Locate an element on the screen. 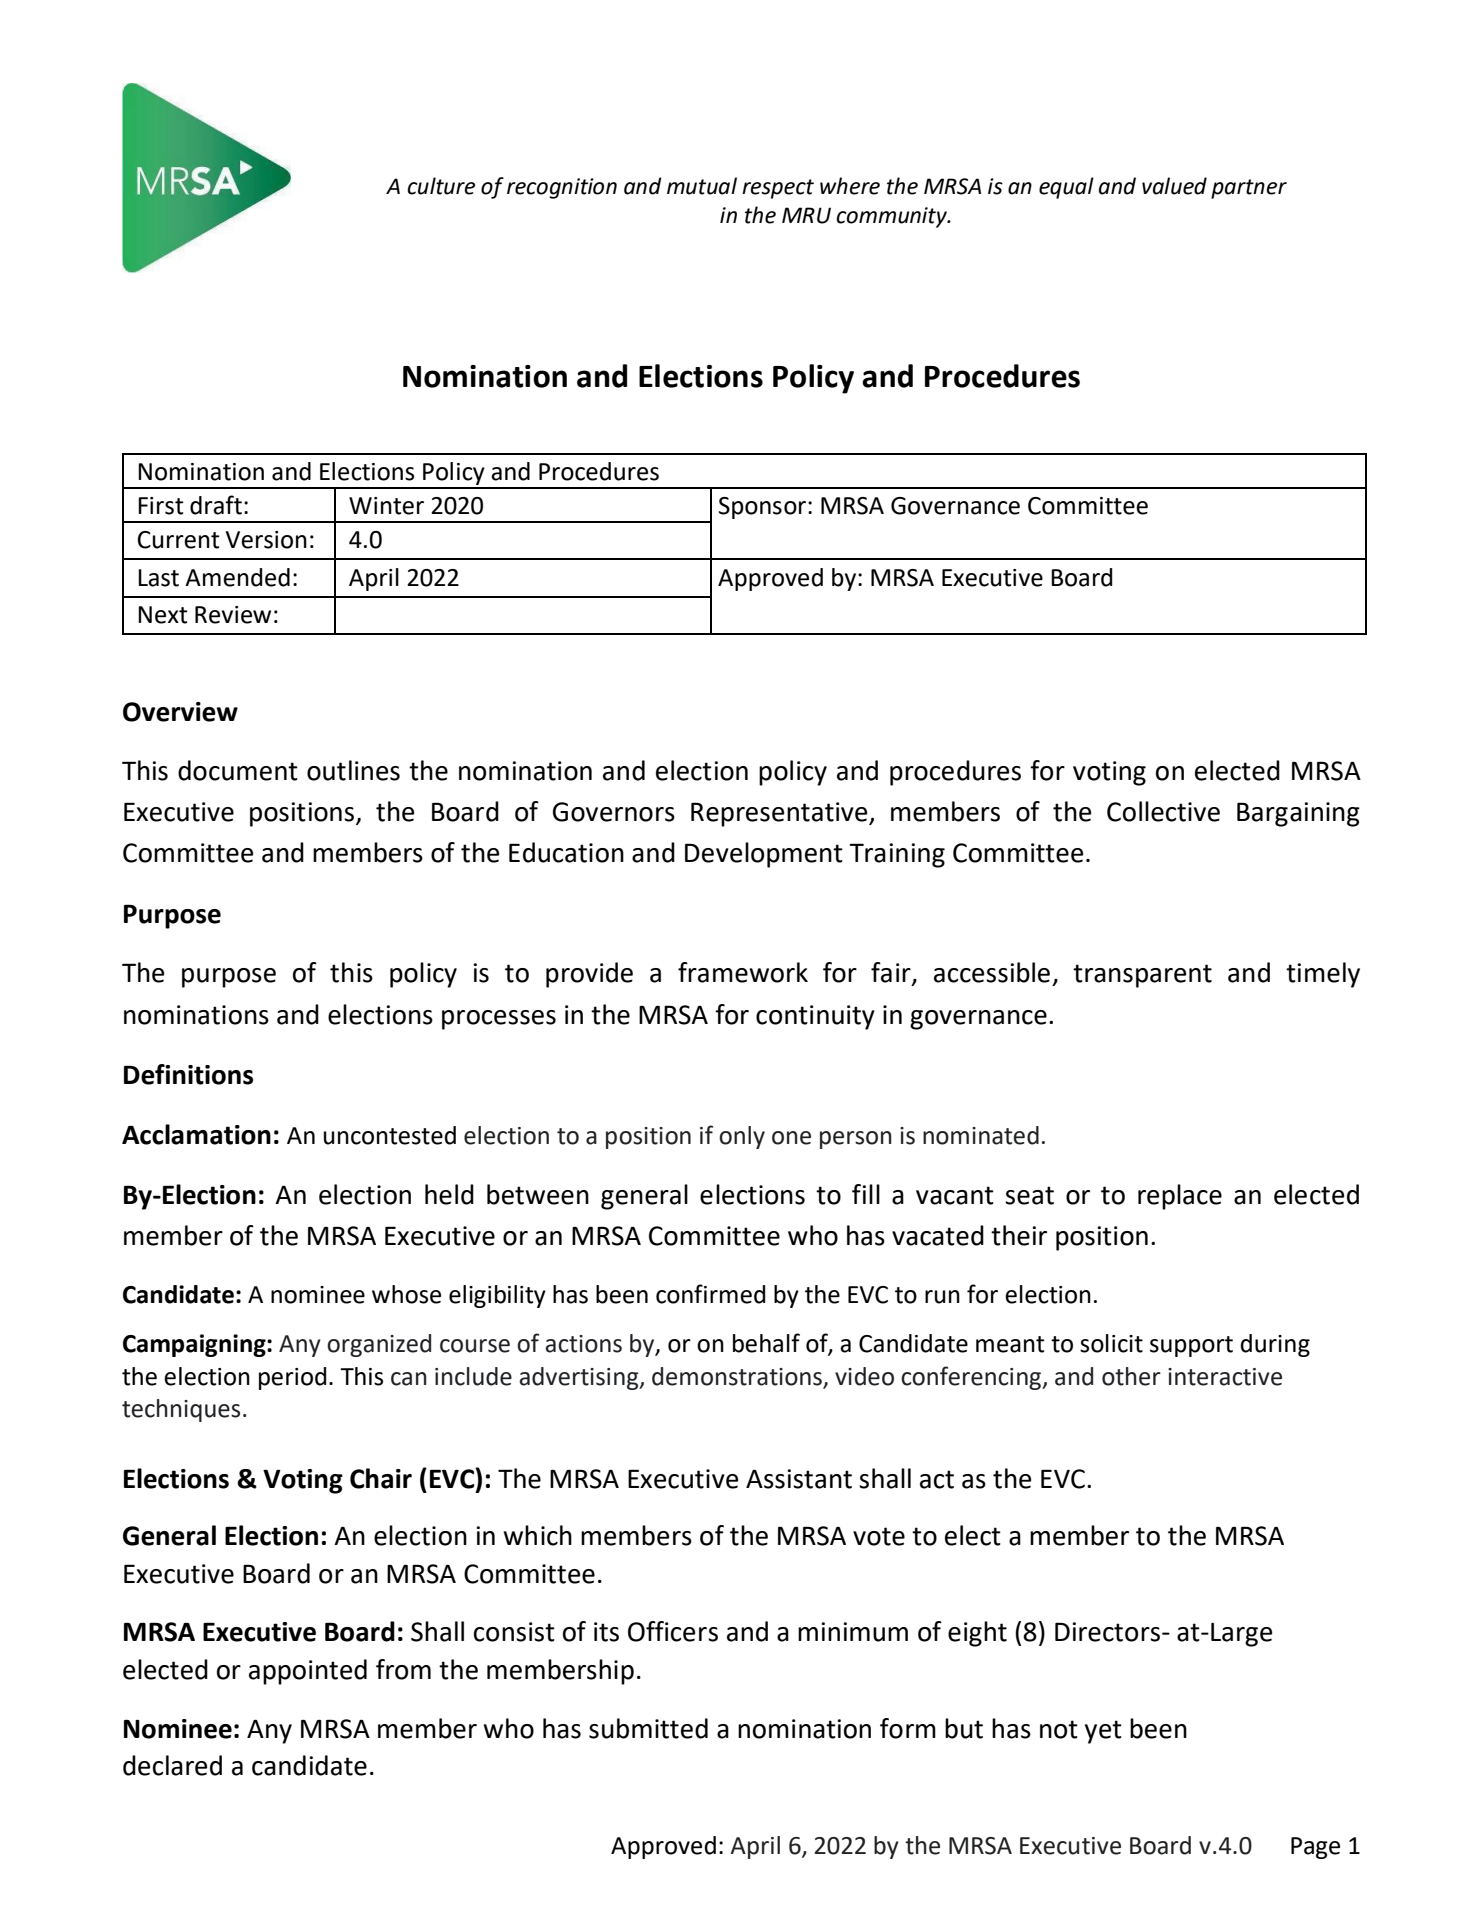 The height and width of the screenshot is (1919, 1483). valued is located at coordinates (1174, 186).
